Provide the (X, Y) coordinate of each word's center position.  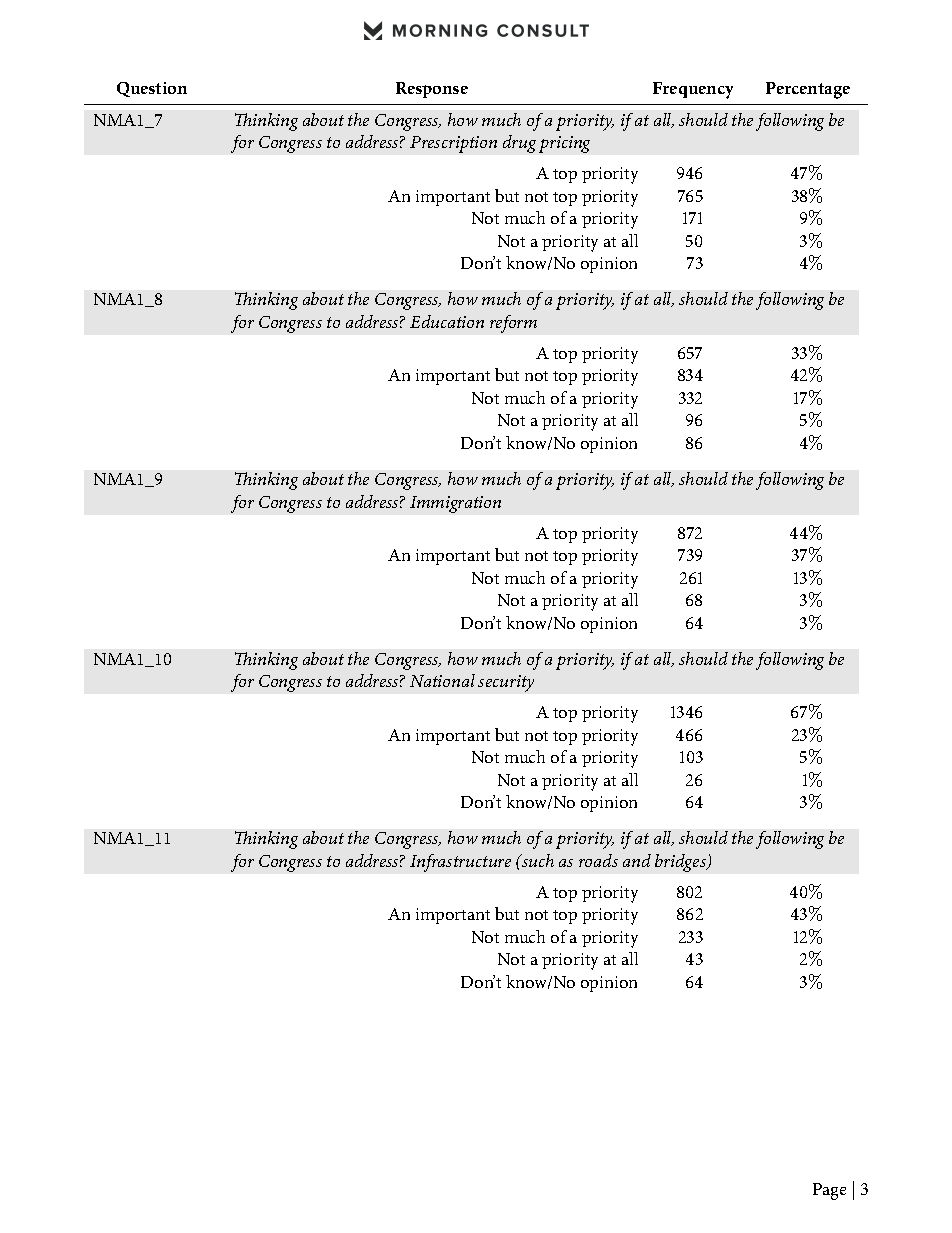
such (537, 860)
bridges (682, 863)
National (442, 680)
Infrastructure (460, 863)
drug (519, 144)
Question (152, 89)
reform (513, 324)
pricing (564, 144)
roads (598, 860)
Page (829, 1191)
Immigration (455, 504)
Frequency (693, 90)
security (506, 683)
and (637, 860)
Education (447, 321)
